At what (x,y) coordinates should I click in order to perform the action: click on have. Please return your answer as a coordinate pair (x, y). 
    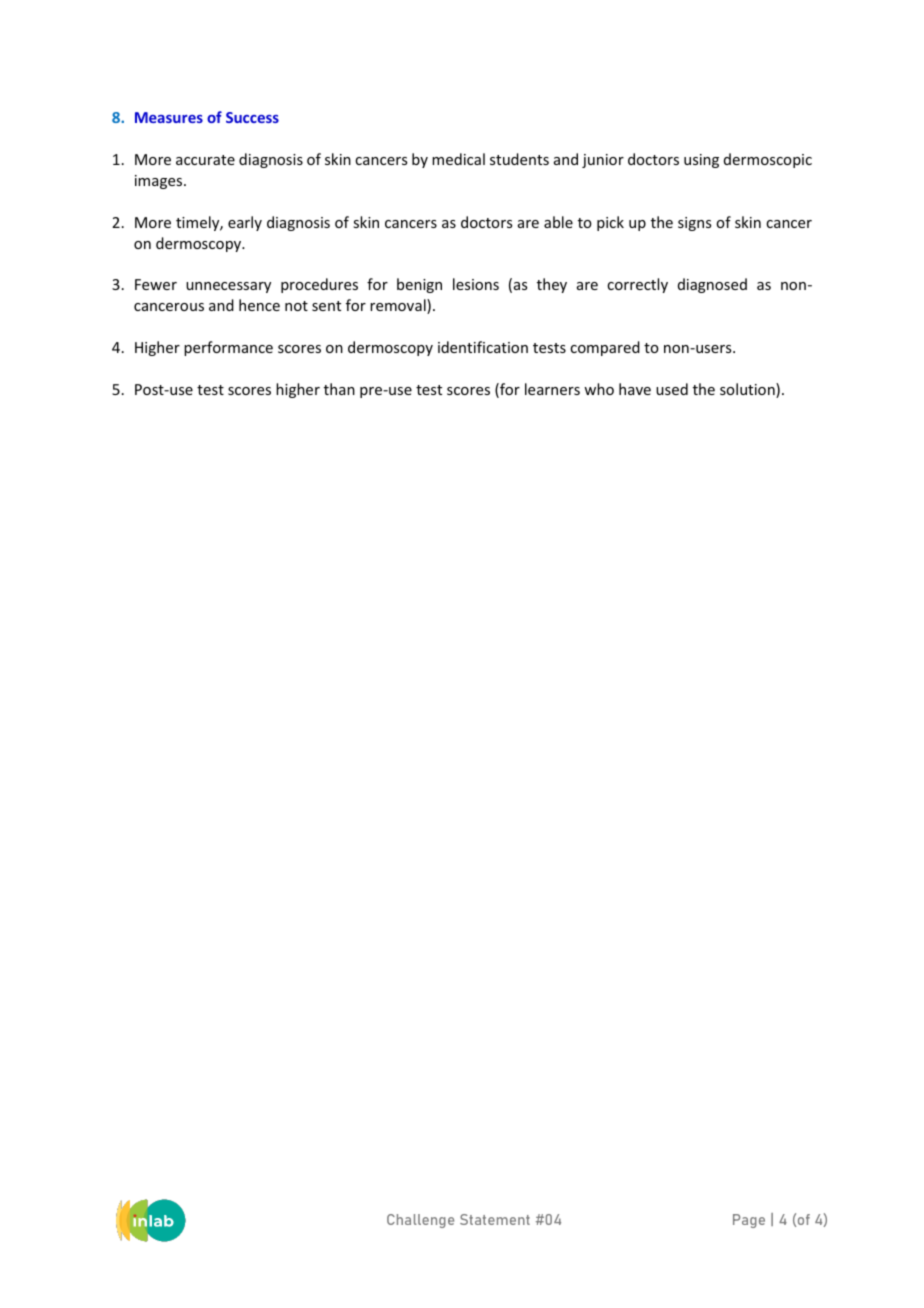
    Looking at the image, I should click on (635, 389).
